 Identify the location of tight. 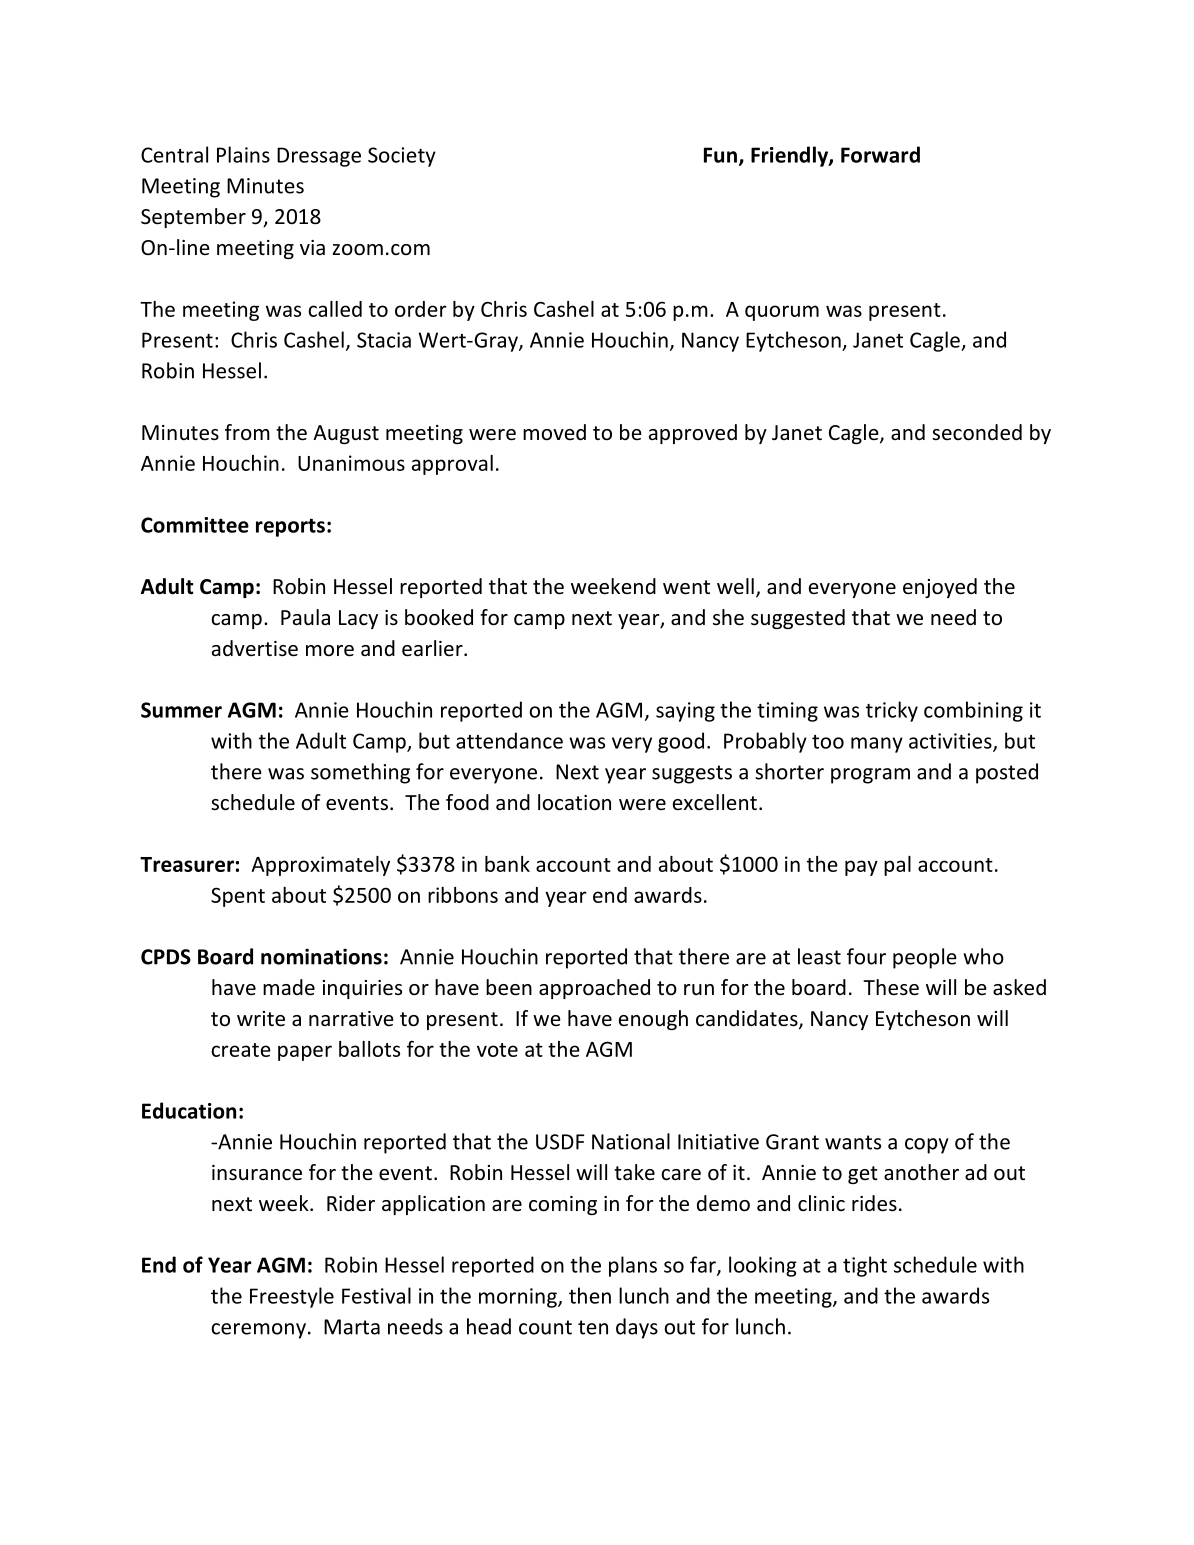
(865, 1266).
